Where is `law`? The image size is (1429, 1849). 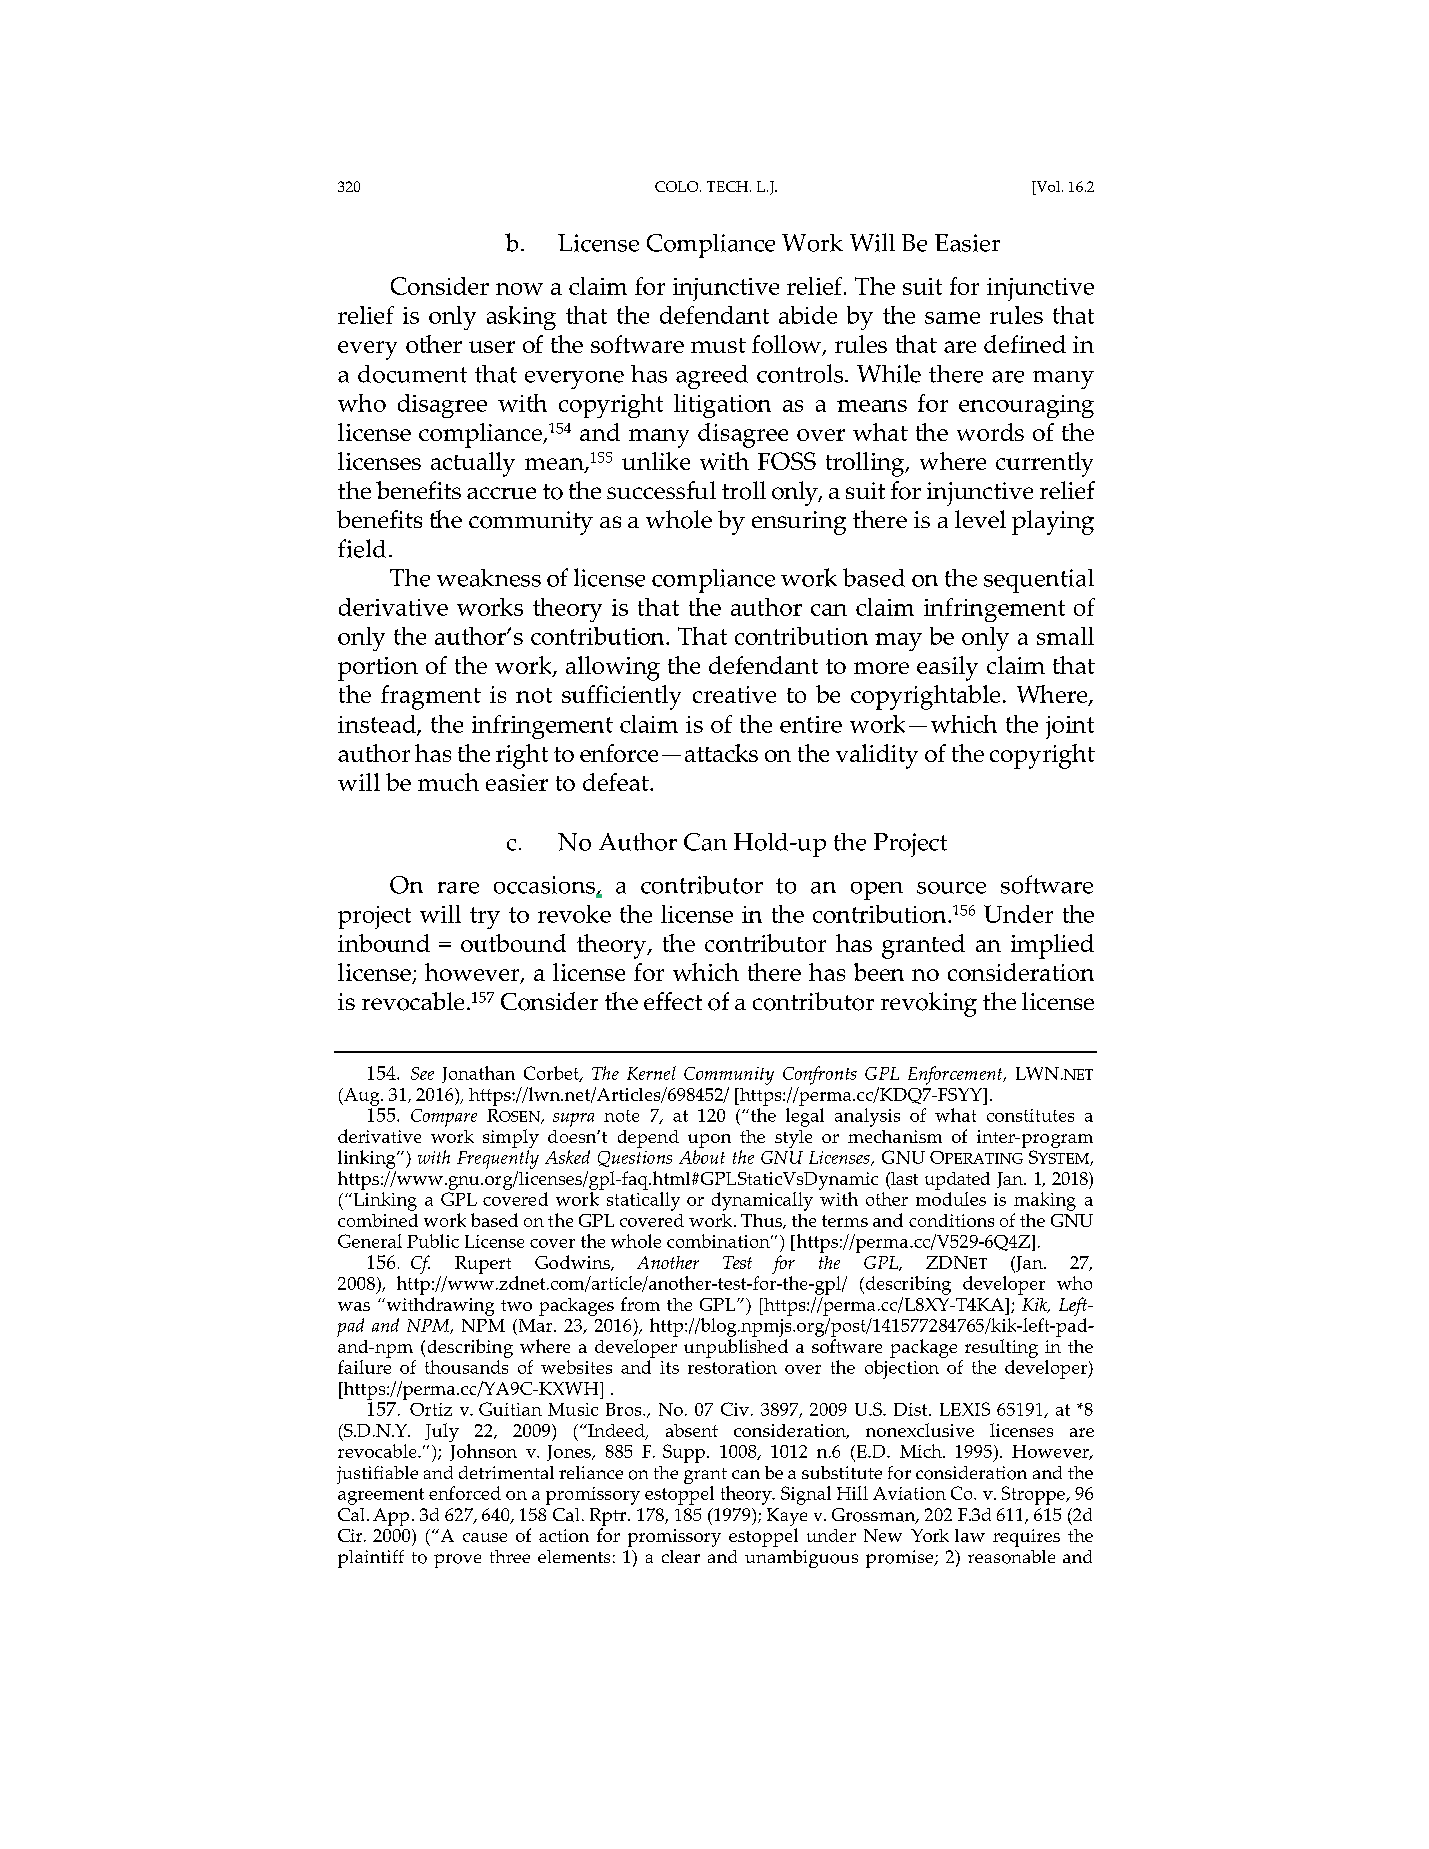 law is located at coordinates (970, 1535).
